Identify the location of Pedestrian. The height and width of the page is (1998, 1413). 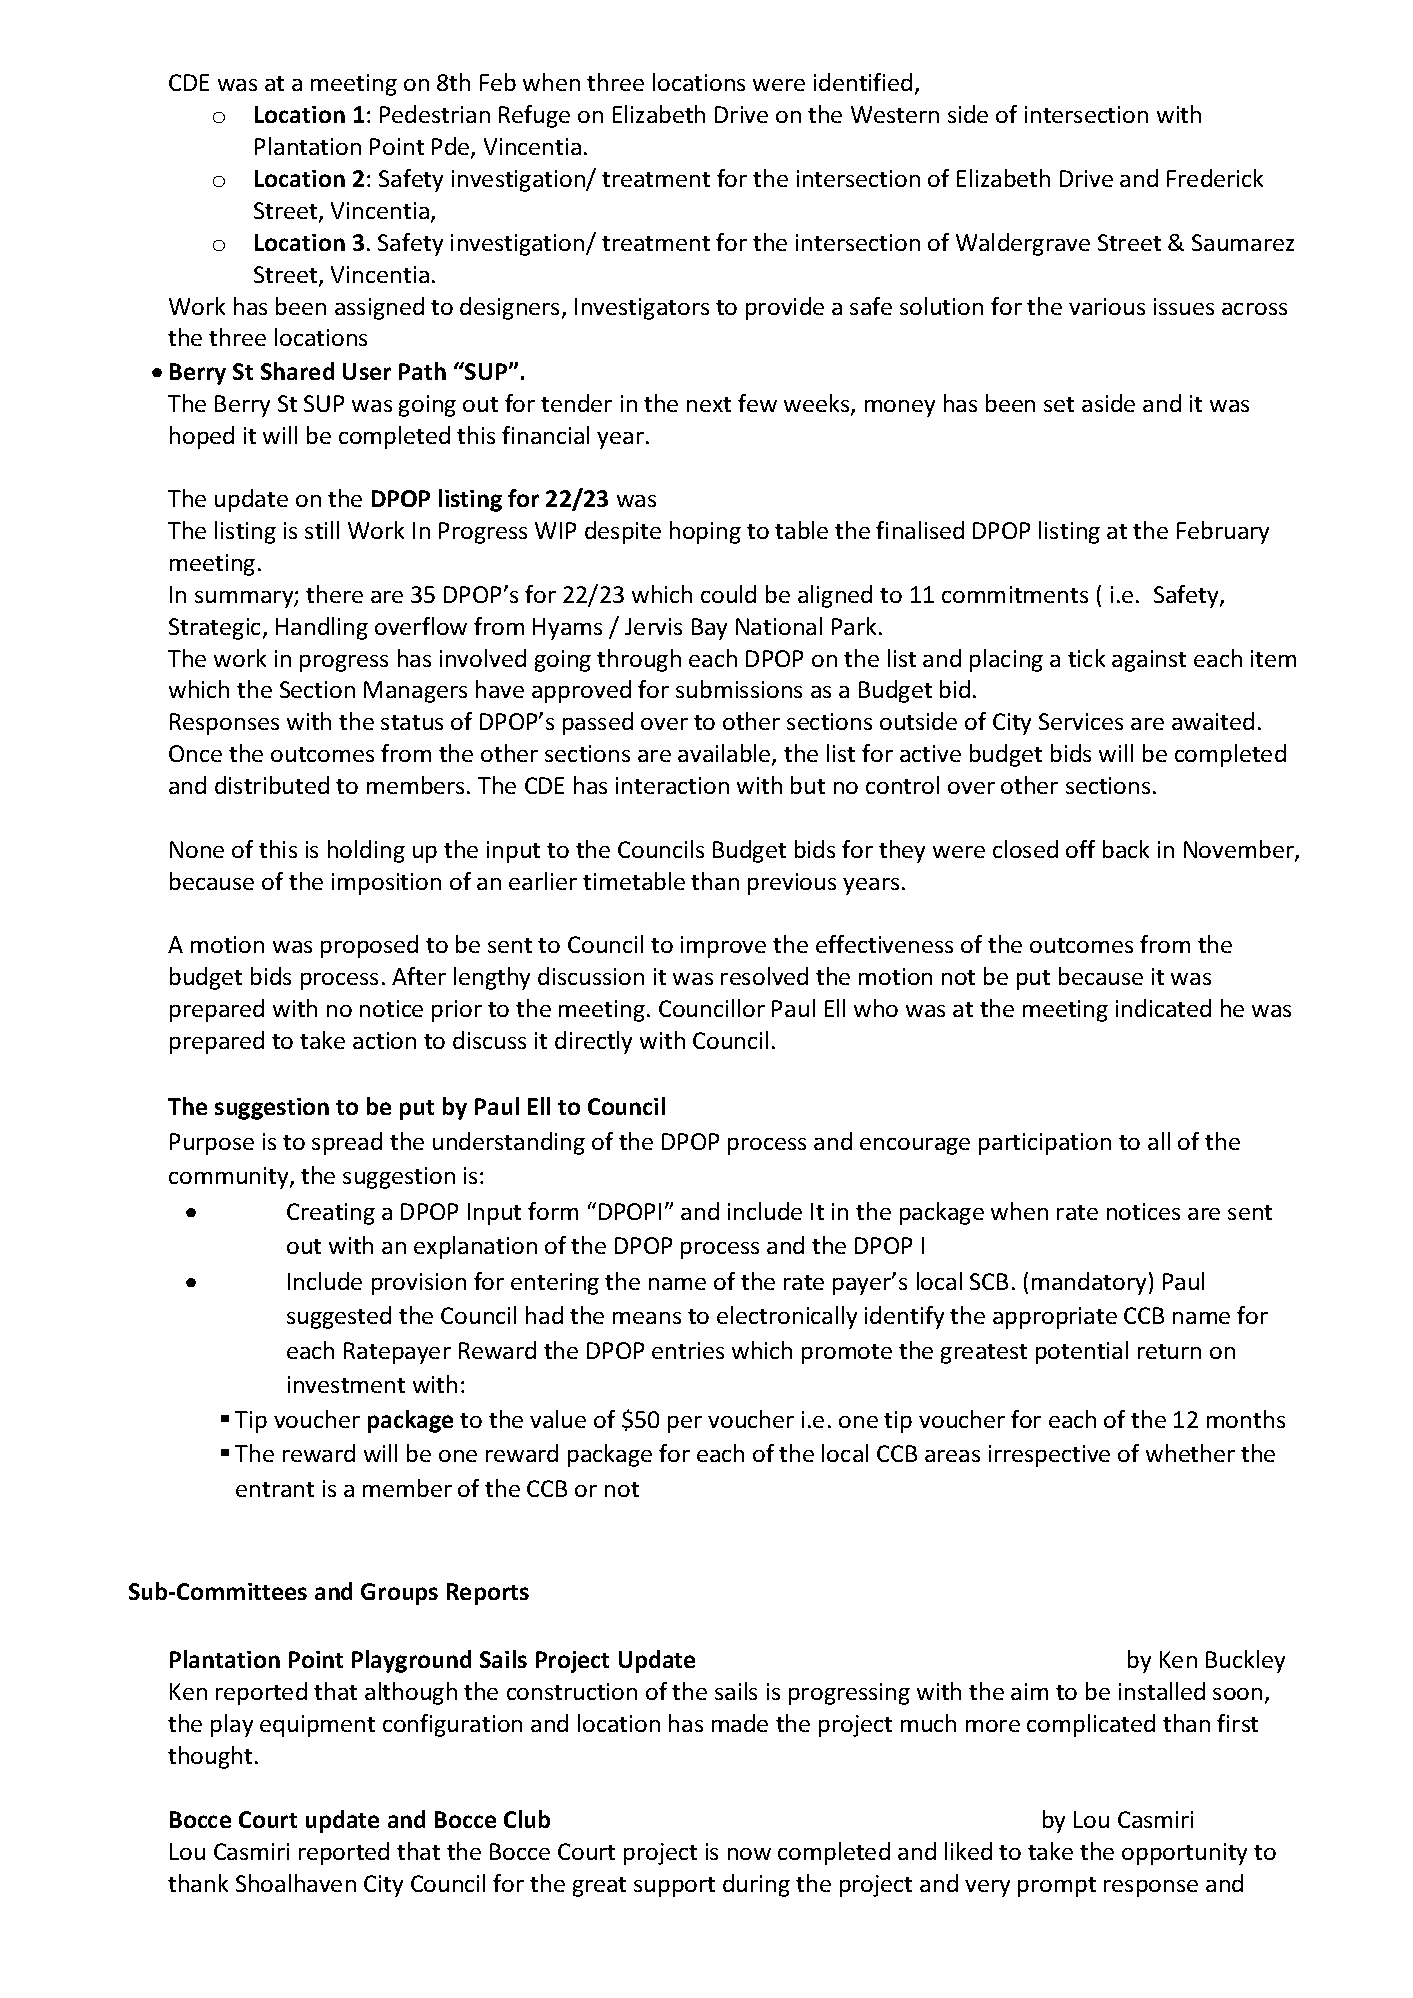
(435, 114).
